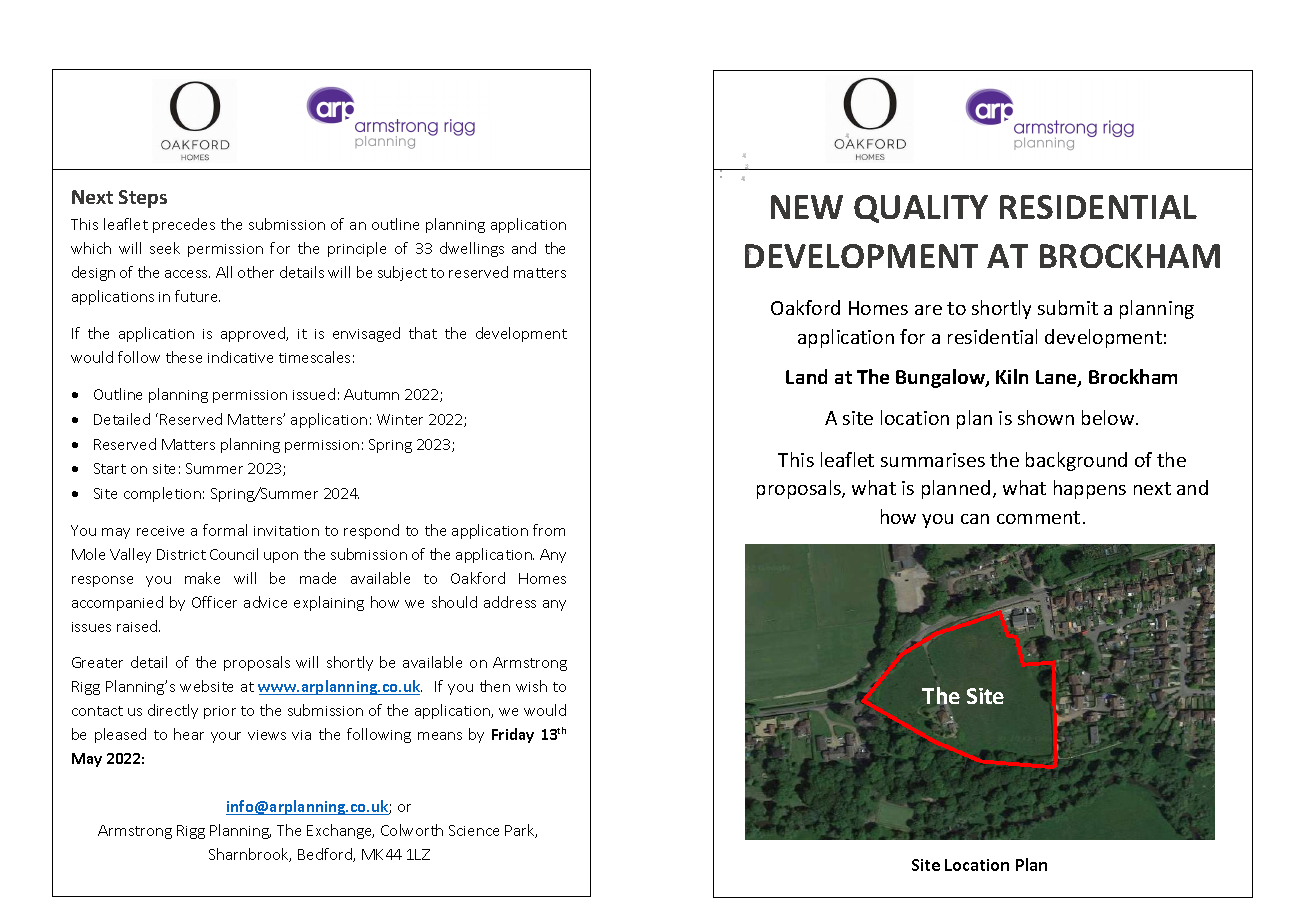  Describe the element at coordinates (1046, 417) in the screenshot. I see `shown` at that location.
